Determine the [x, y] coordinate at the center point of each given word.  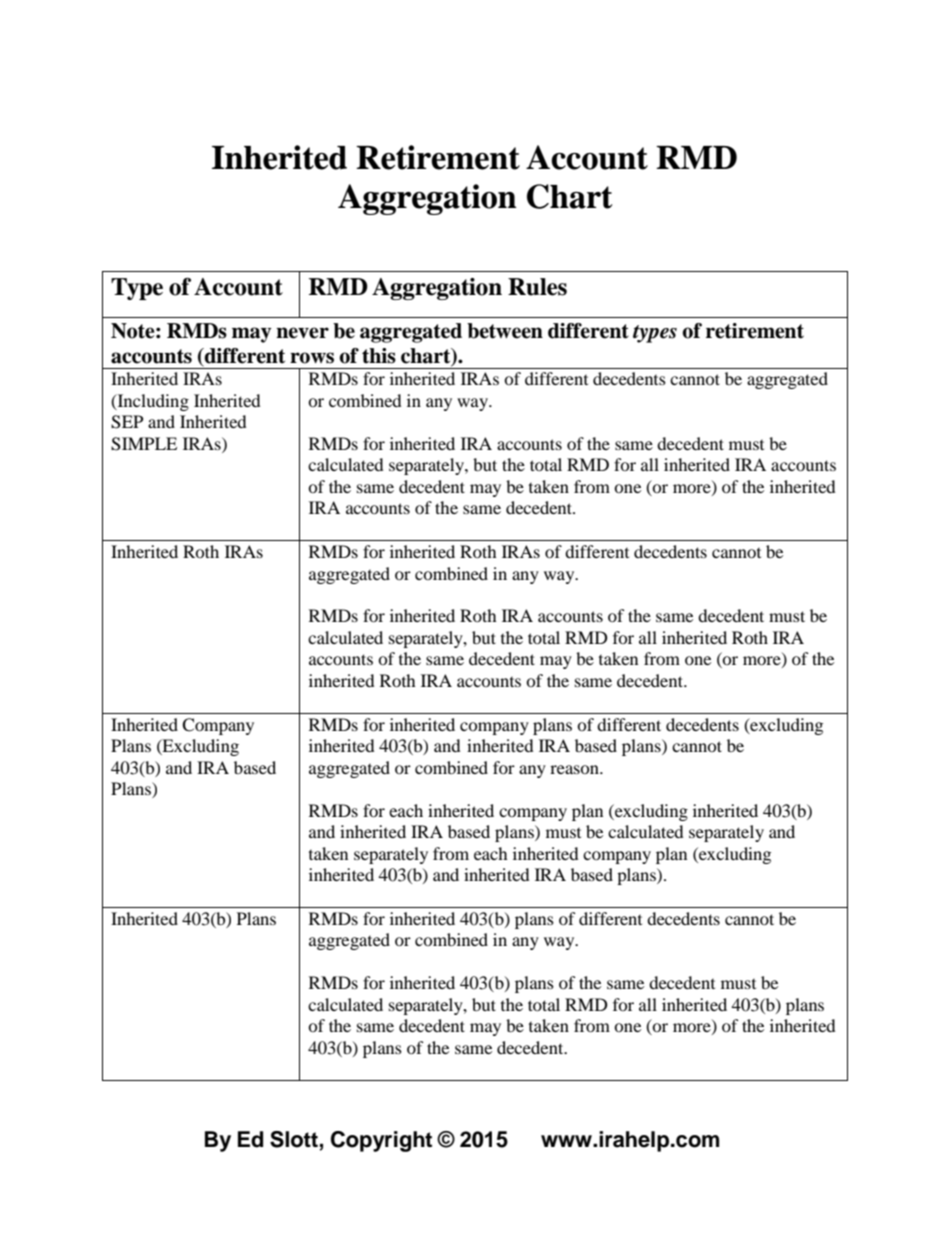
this [379, 356]
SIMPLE [144, 444]
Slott [295, 1140]
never [302, 333]
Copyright [381, 1141]
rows [312, 358]
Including [152, 402]
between [505, 331]
